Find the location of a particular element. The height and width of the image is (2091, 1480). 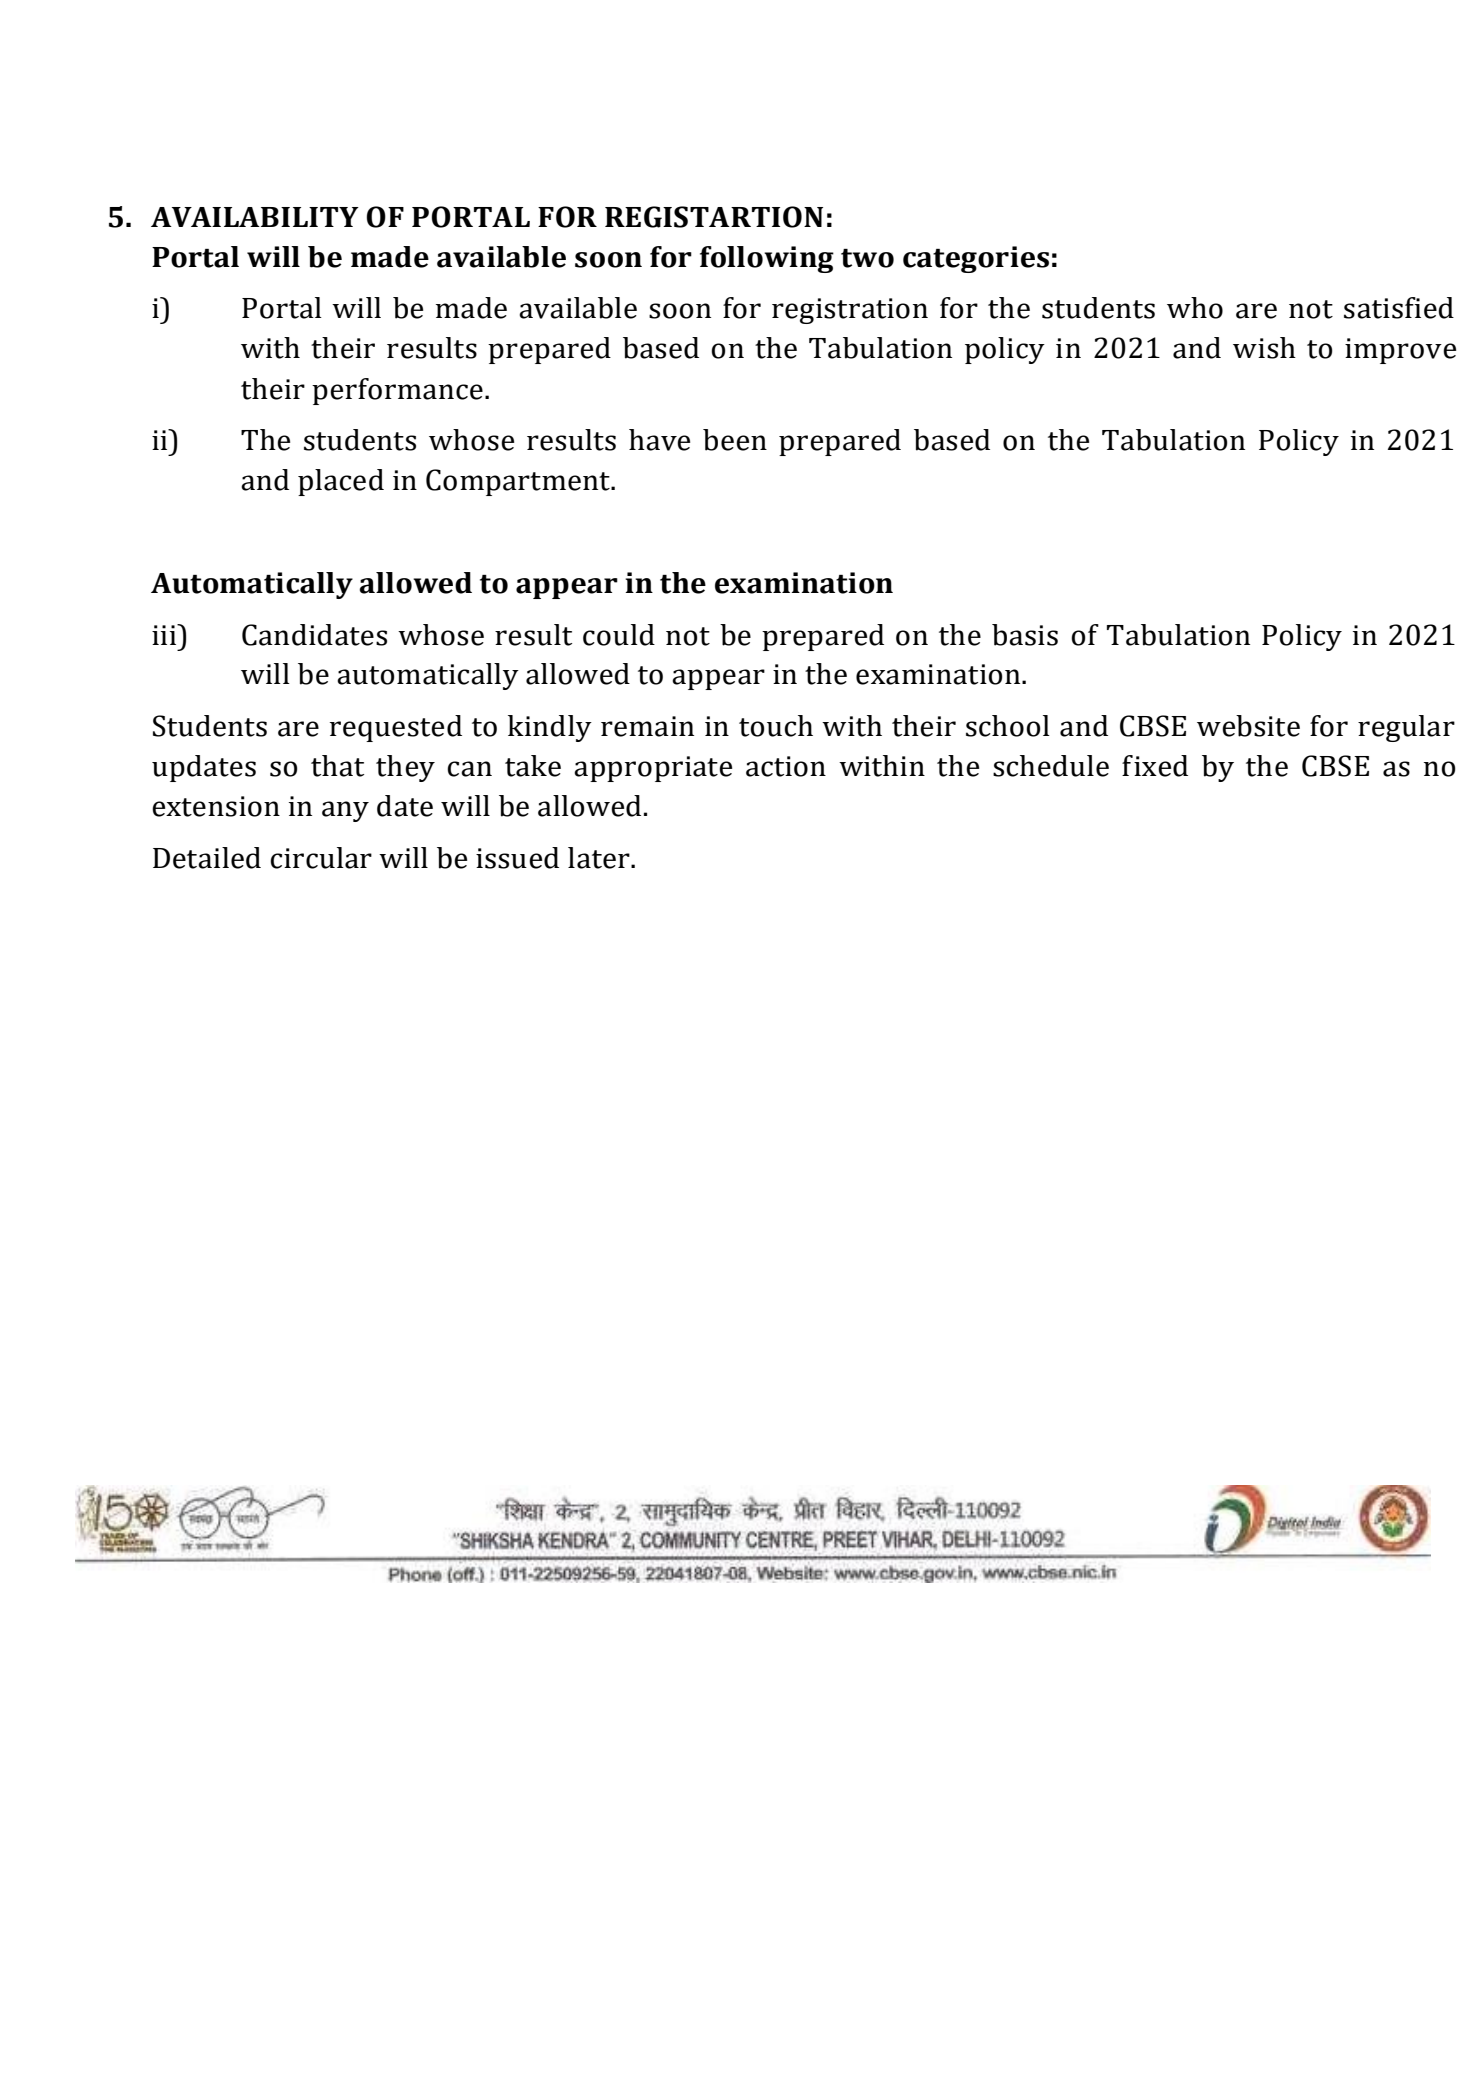

AVAILABILITY is located at coordinates (255, 217).
